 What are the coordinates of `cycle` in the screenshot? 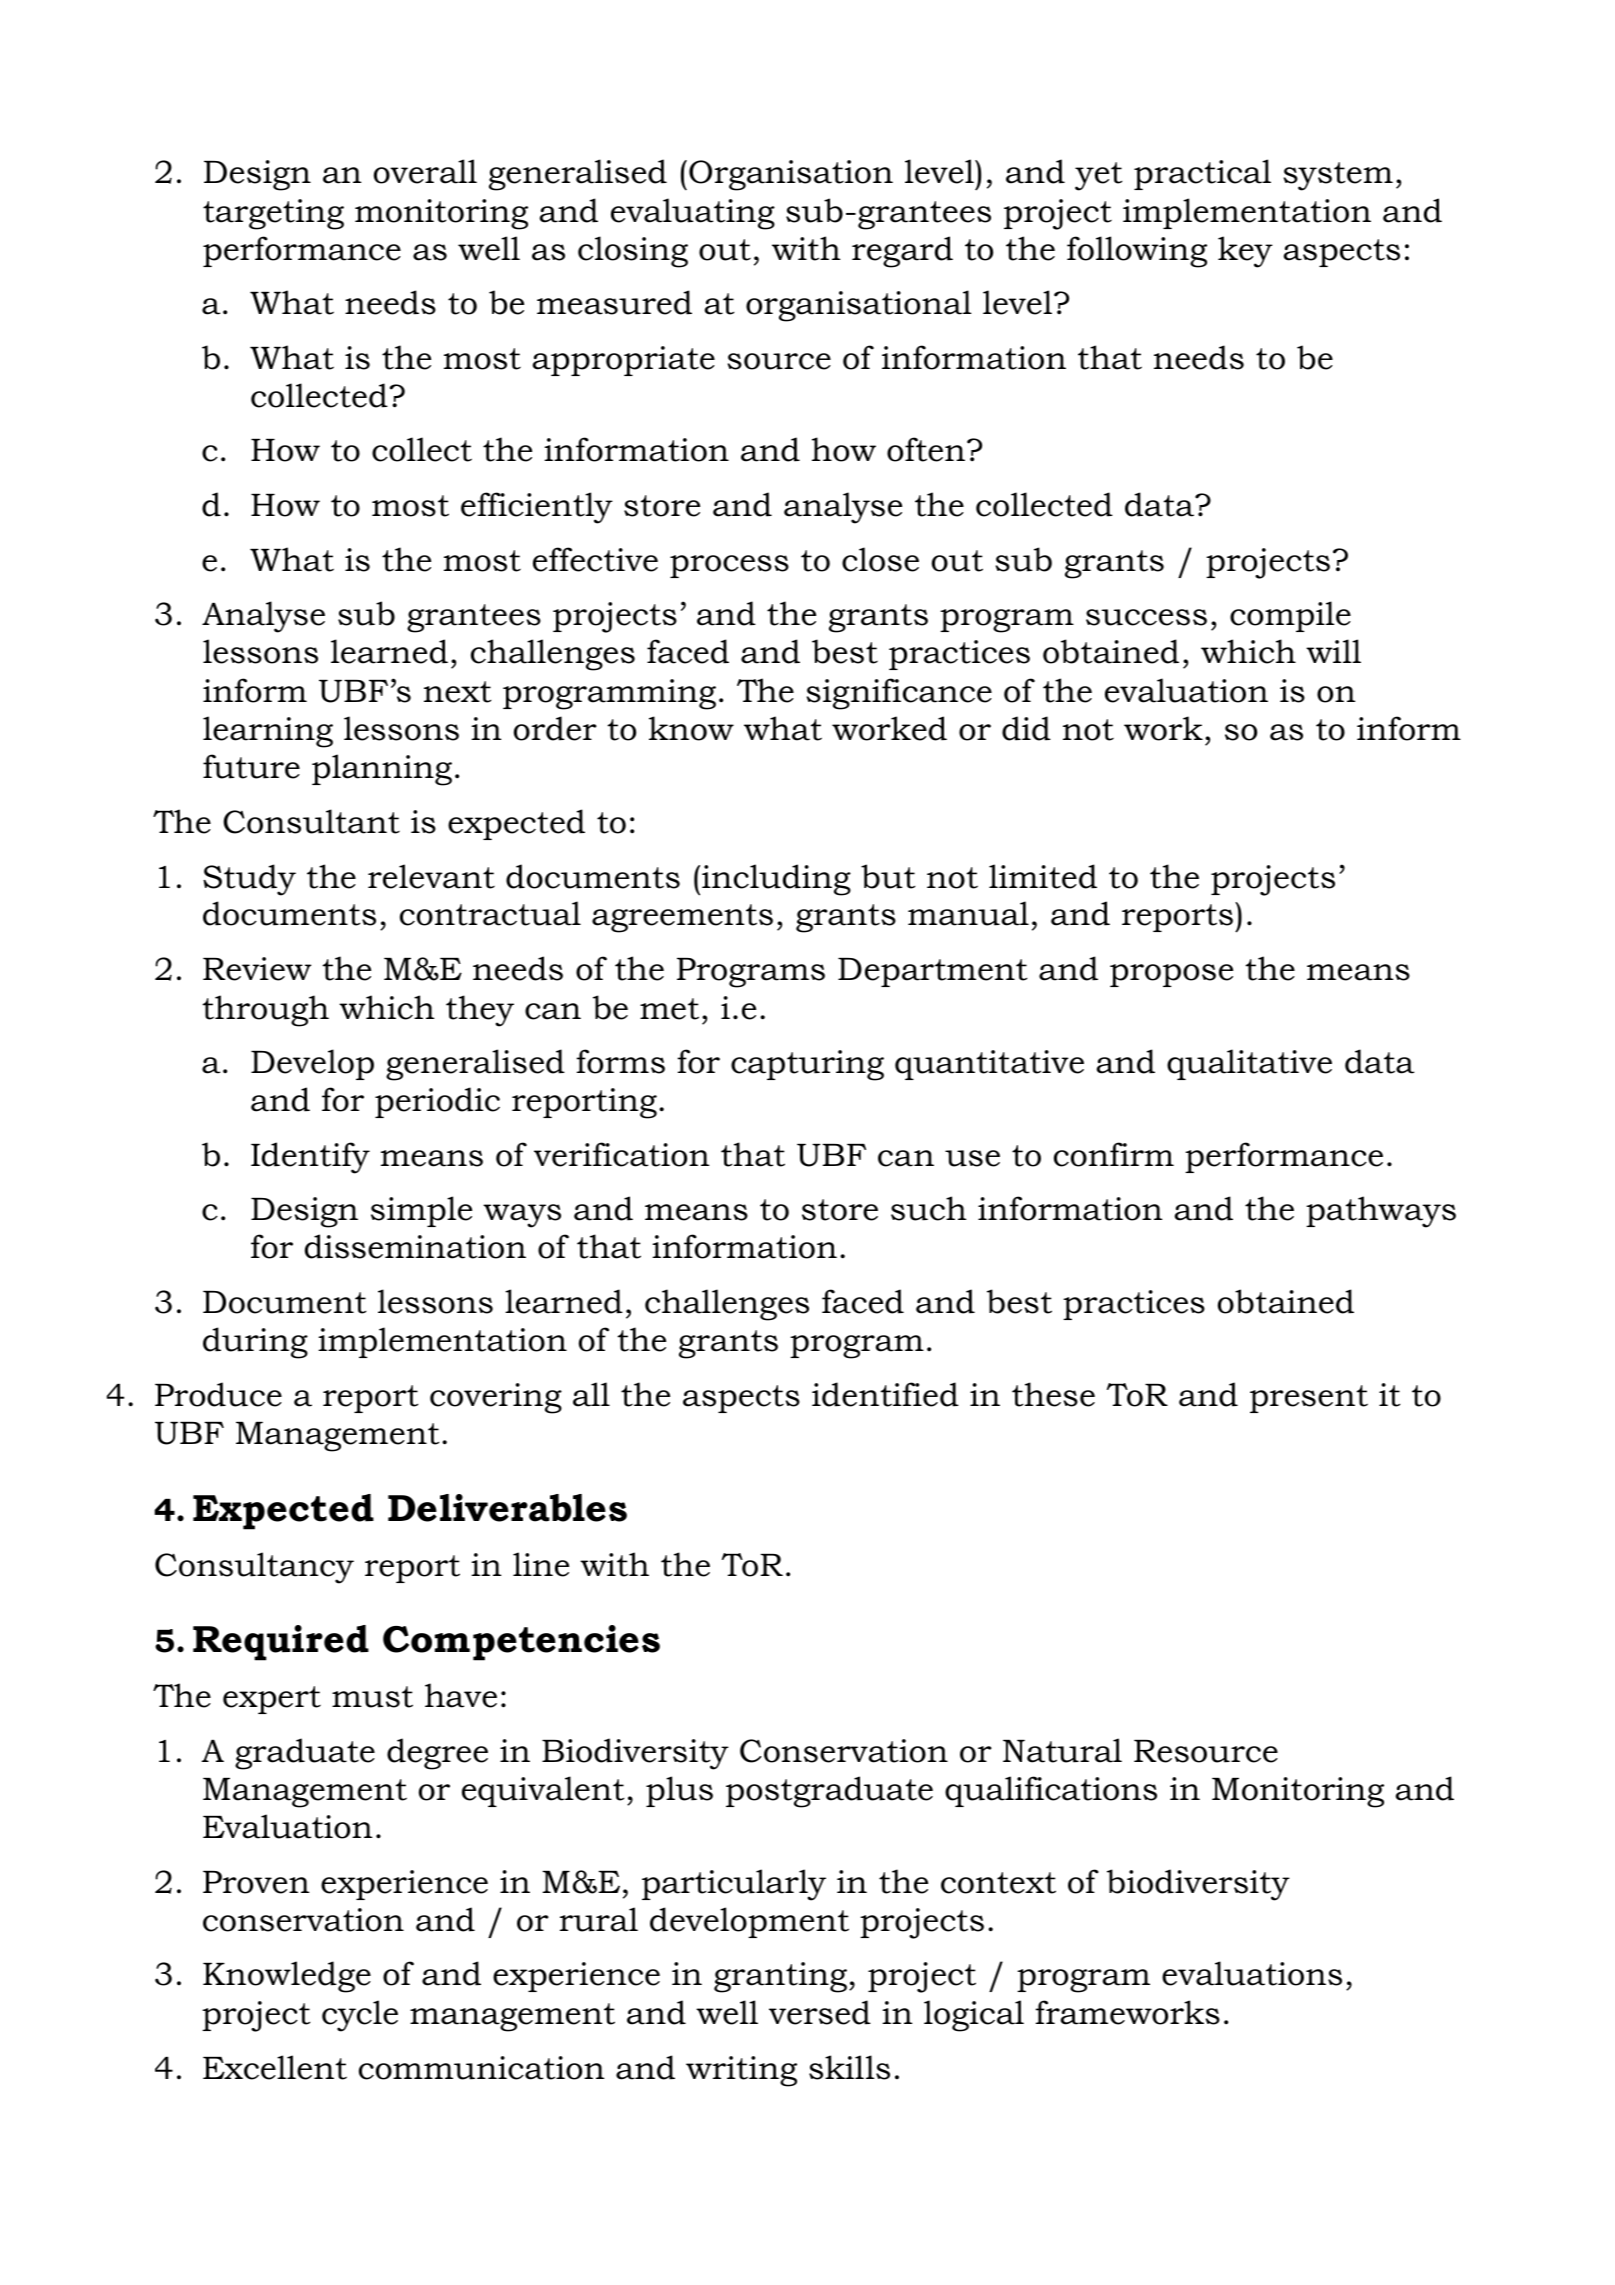 It's located at (360, 2016).
